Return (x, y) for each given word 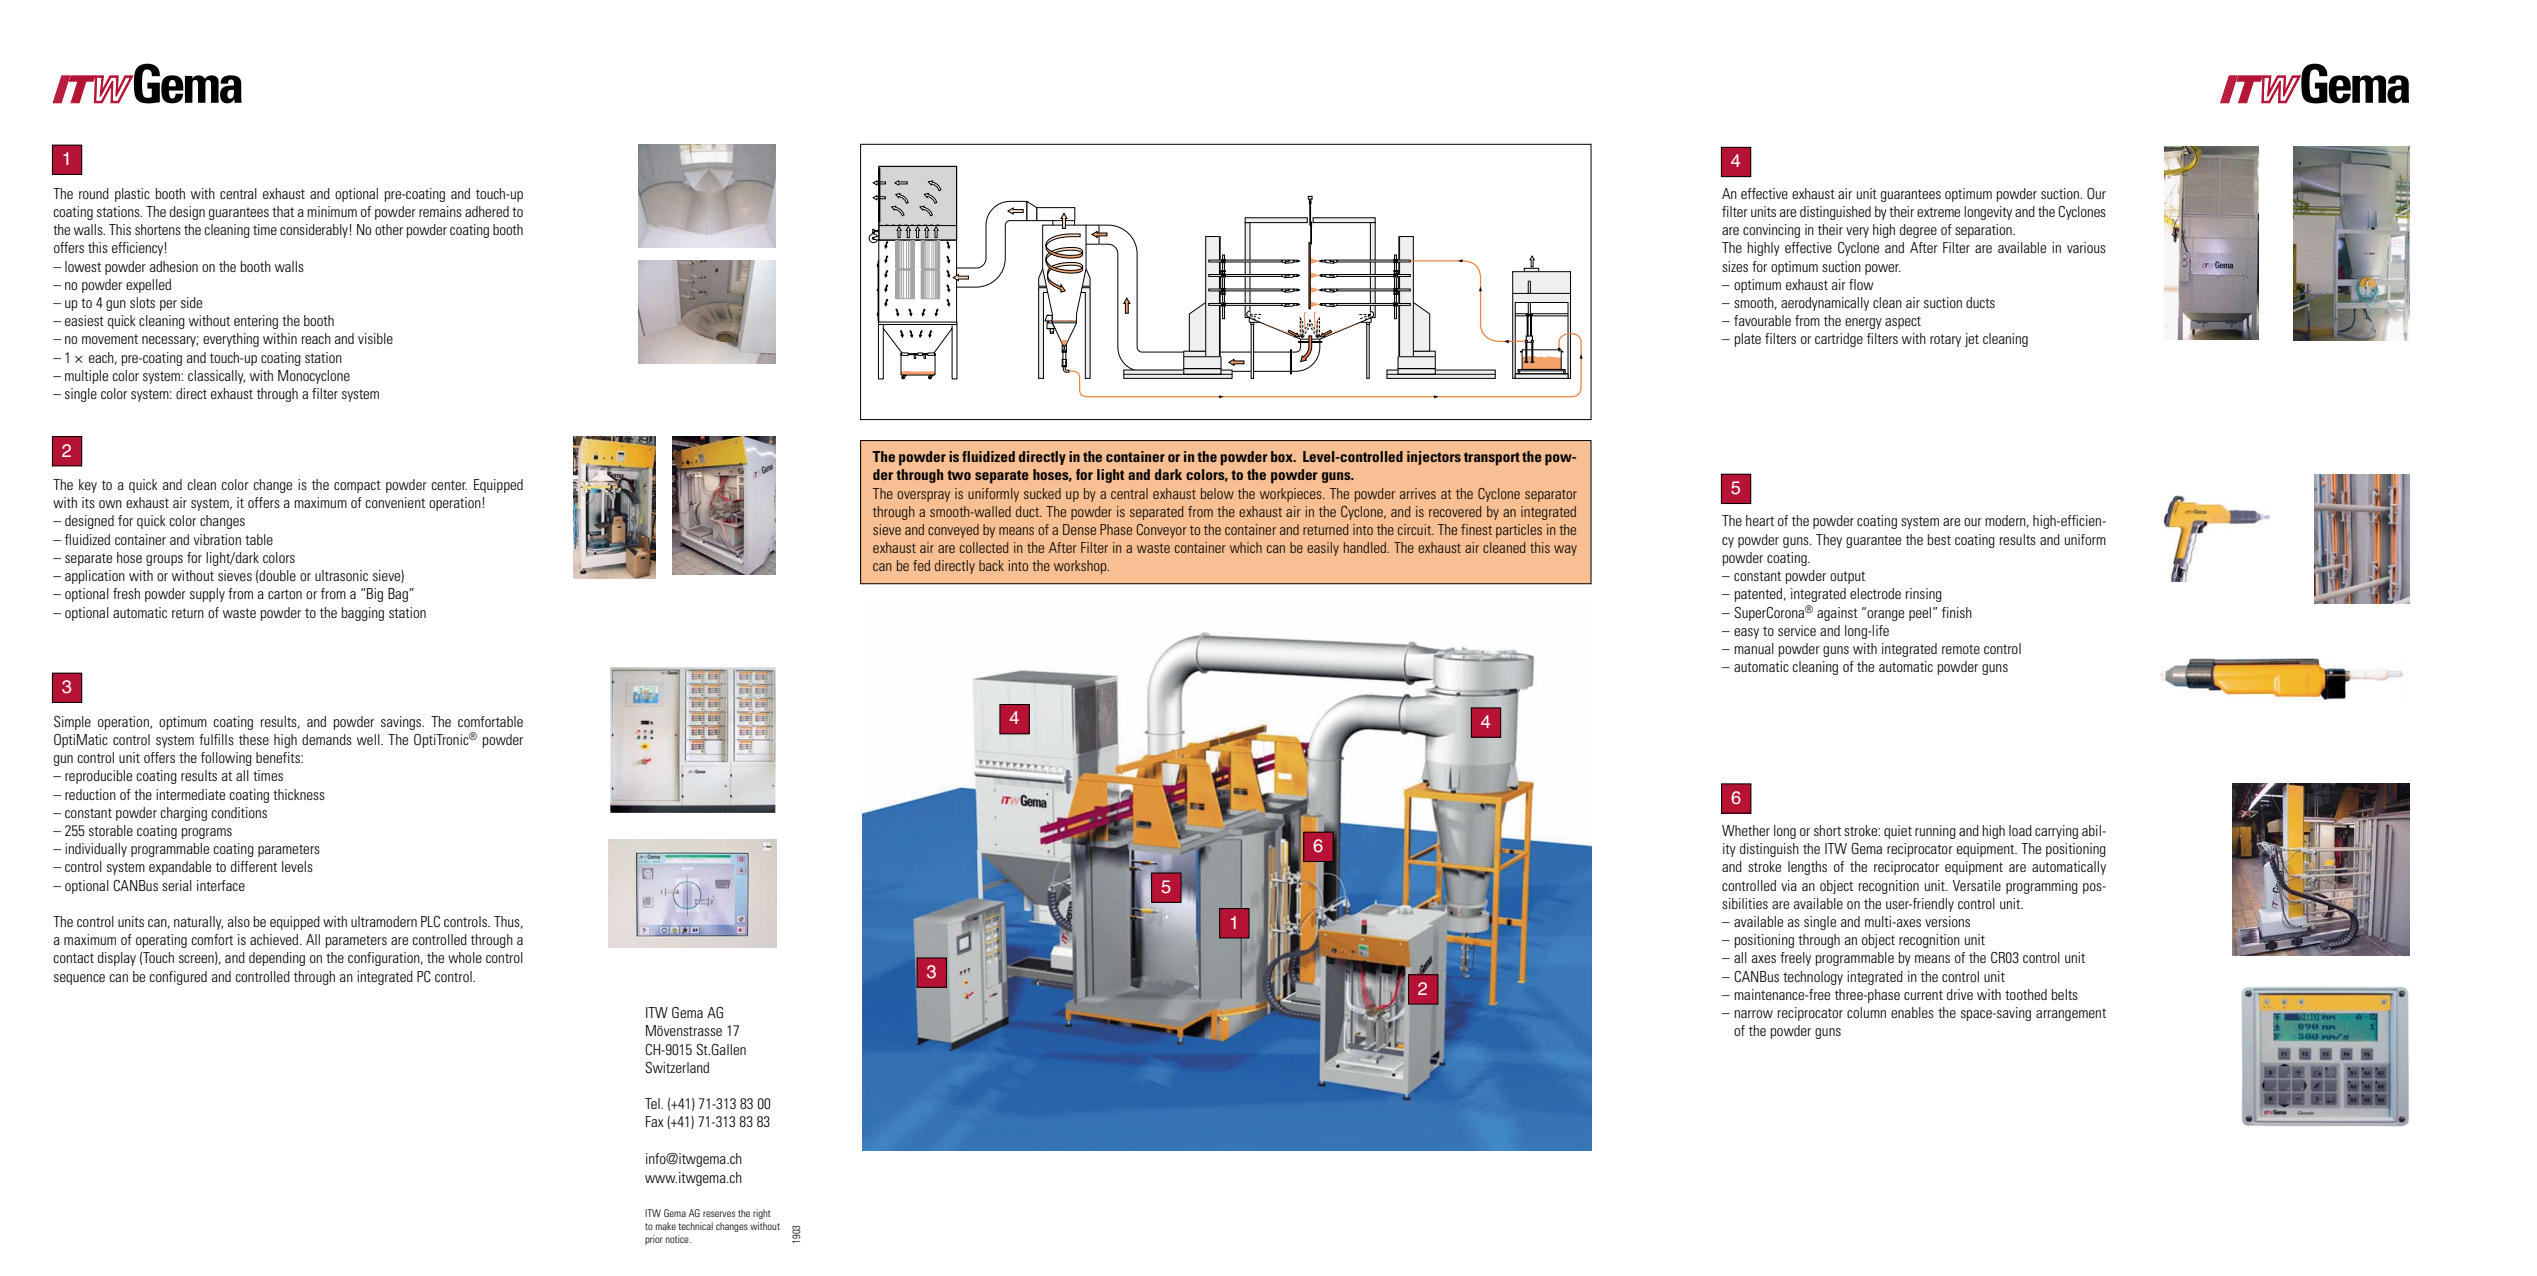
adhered (487, 211)
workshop (1081, 567)
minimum (332, 211)
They (1829, 541)
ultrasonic (341, 575)
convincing (1771, 231)
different (254, 866)
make (666, 1226)
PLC (430, 921)
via (1789, 885)
